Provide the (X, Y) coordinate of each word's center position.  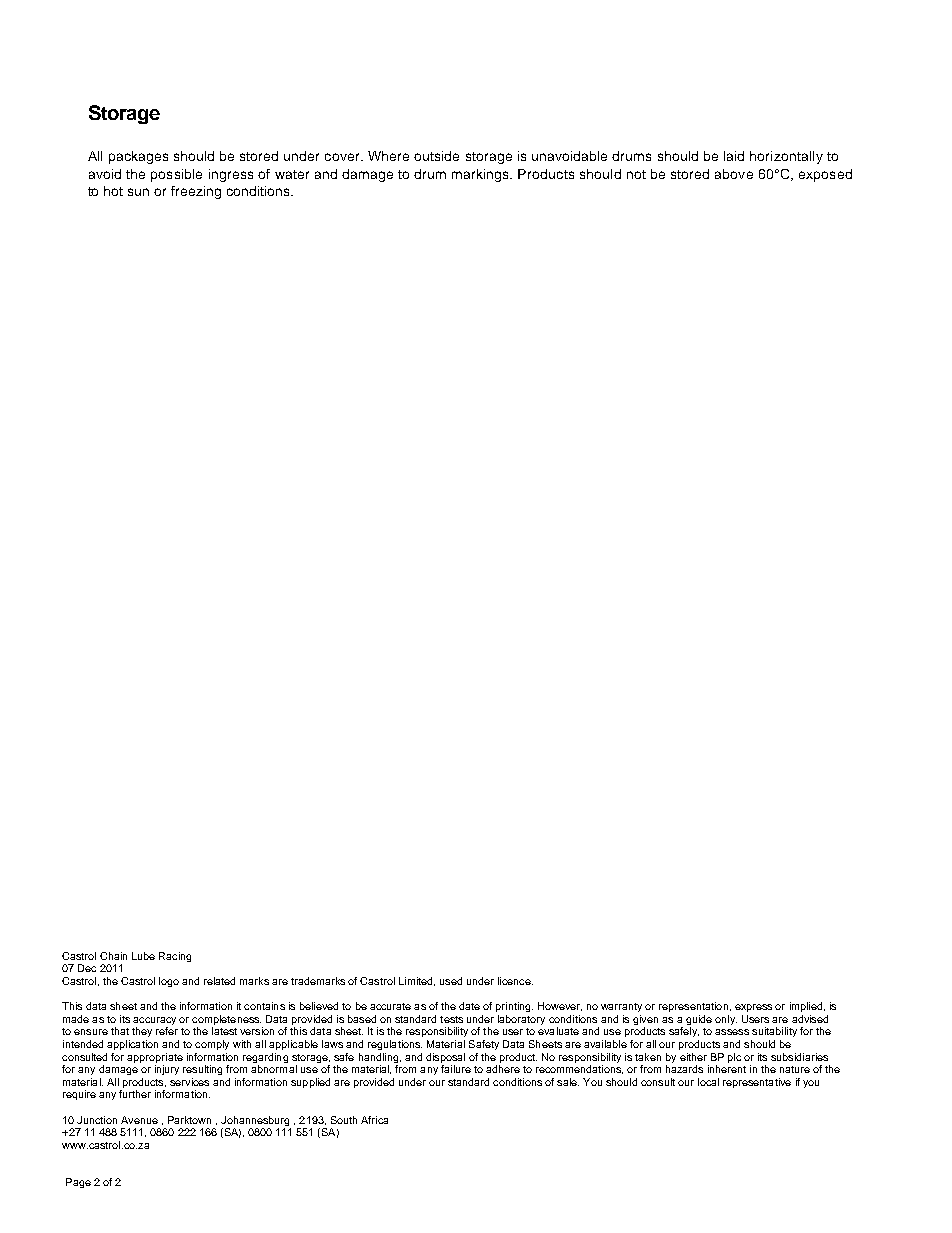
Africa (374, 1120)
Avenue (139, 1120)
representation (693, 1007)
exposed (825, 175)
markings (482, 175)
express (753, 1008)
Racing (175, 957)
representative (757, 1083)
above (734, 174)
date (469, 1006)
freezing (196, 192)
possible (176, 175)
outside (436, 156)
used (451, 981)
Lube (143, 956)
